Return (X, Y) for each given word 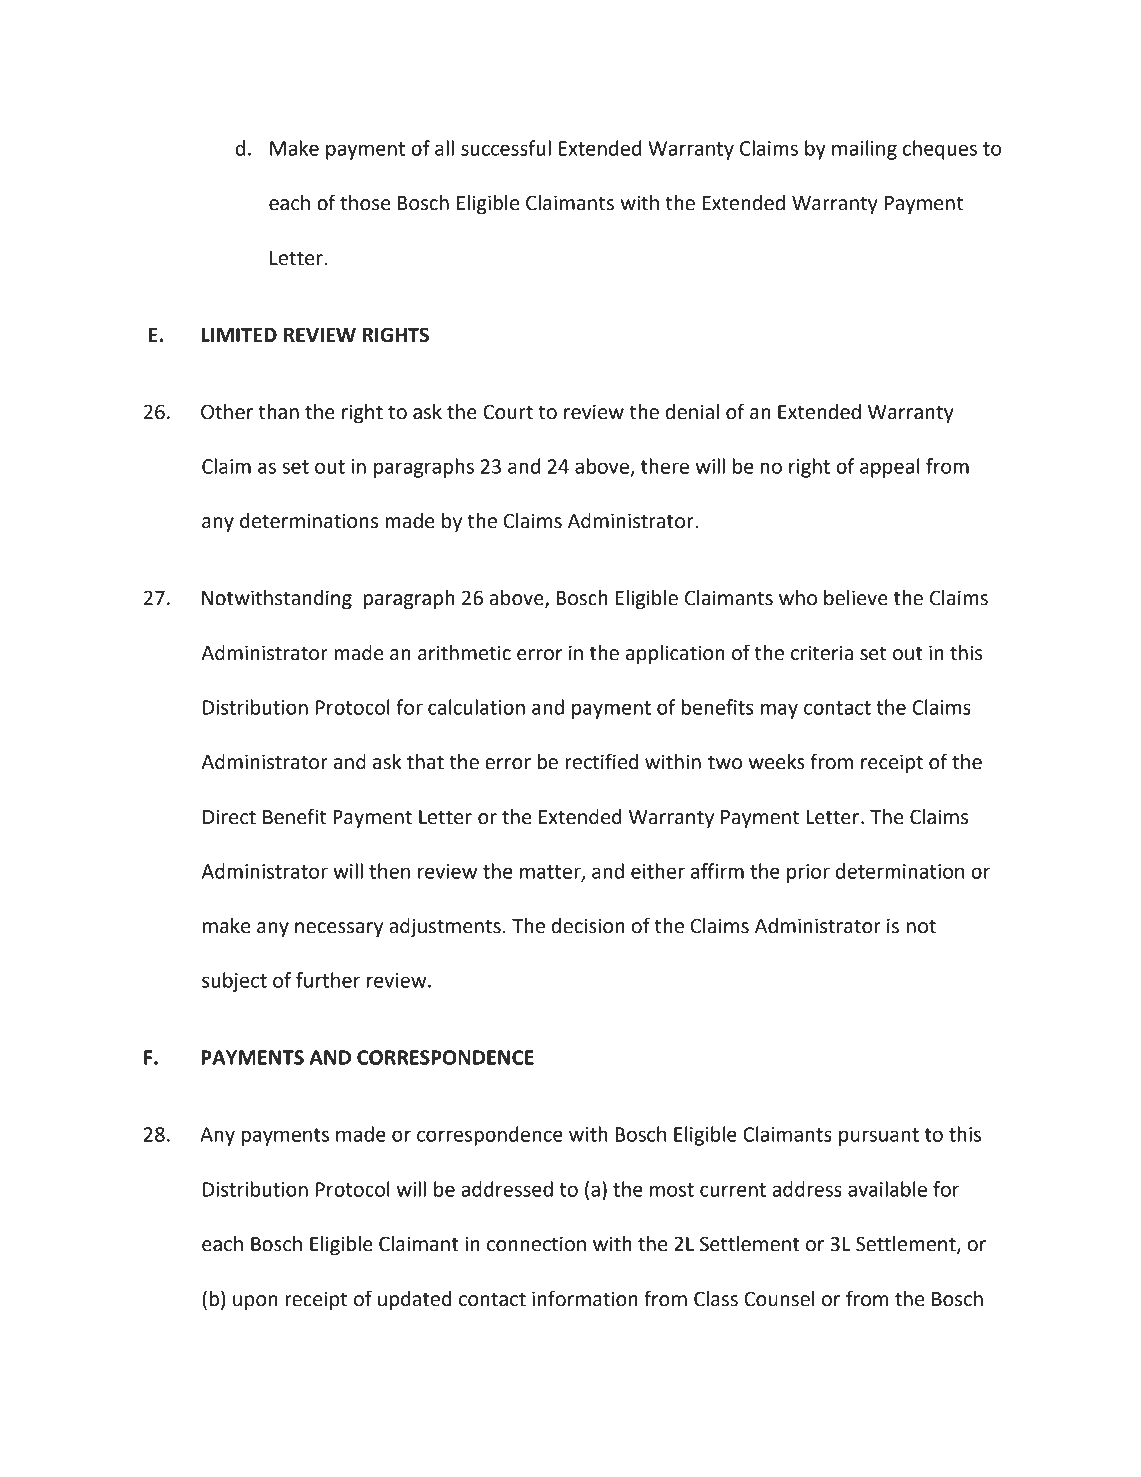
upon (255, 1302)
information (585, 1298)
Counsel (779, 1299)
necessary (339, 929)
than (278, 412)
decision (588, 926)
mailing (864, 150)
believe (856, 598)
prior (808, 873)
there (665, 466)
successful (506, 148)
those (365, 203)
